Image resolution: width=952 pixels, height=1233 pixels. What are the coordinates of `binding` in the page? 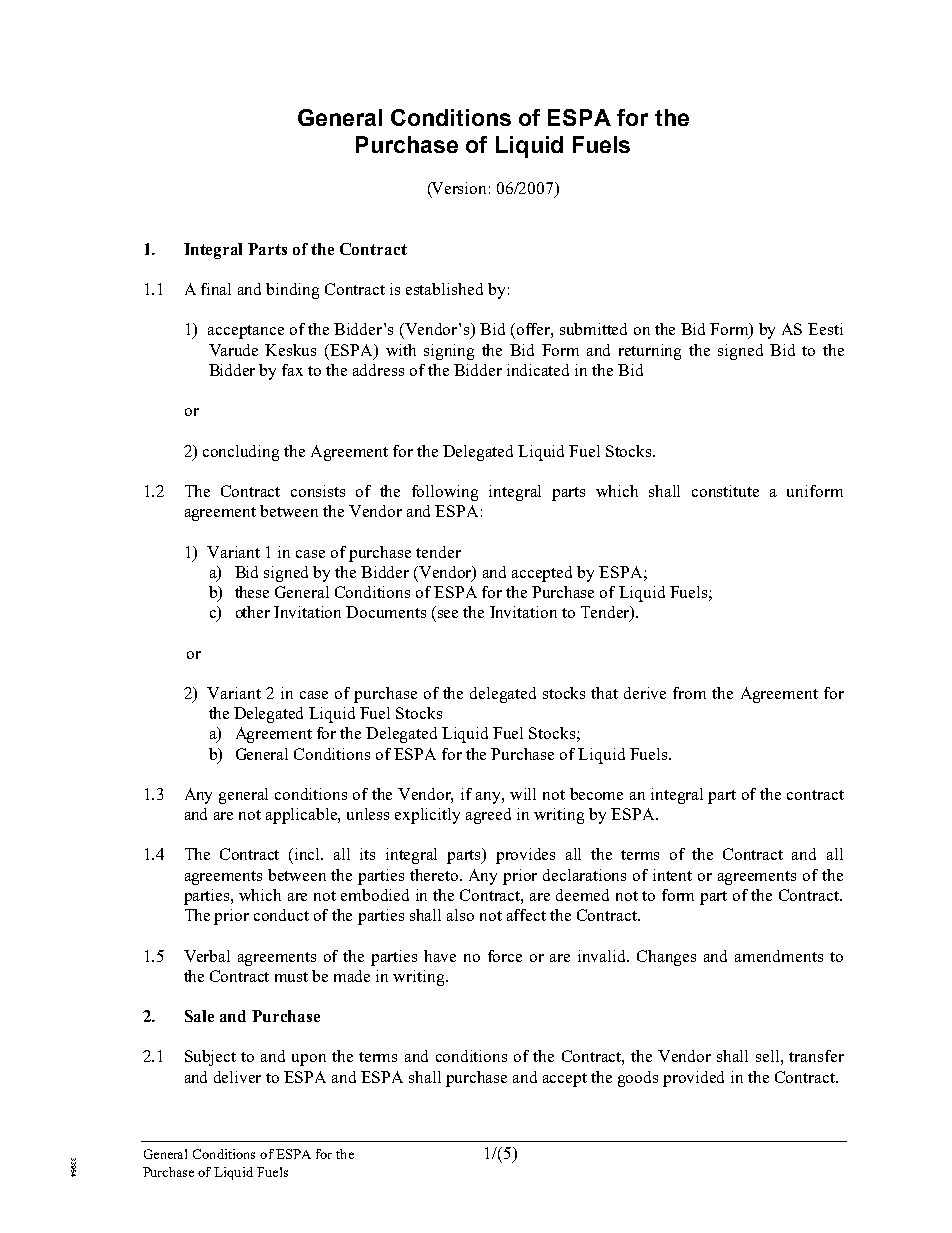 It's located at (292, 291).
